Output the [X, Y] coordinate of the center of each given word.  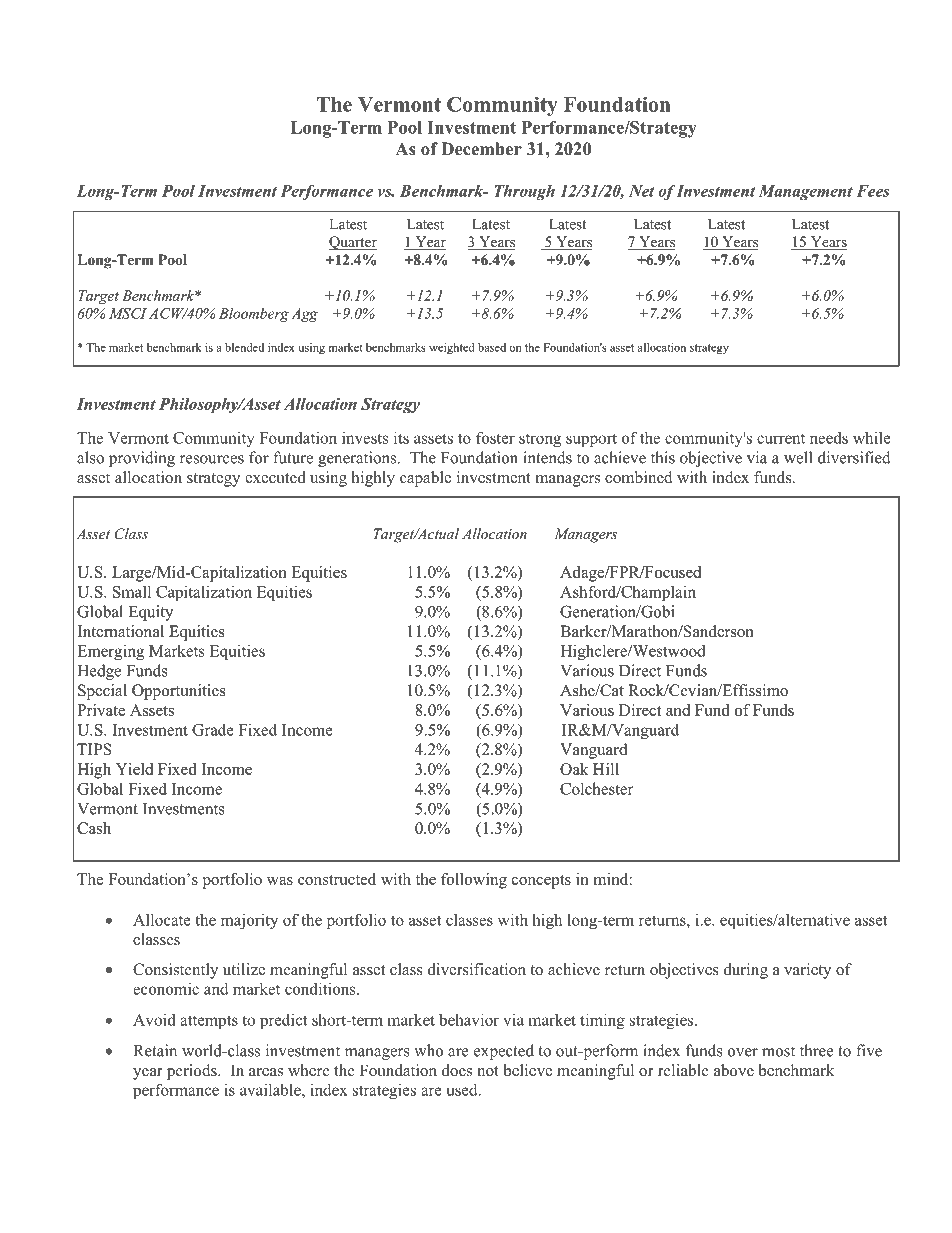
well [798, 457]
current [781, 439]
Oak [574, 769]
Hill [606, 769]
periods [193, 1072]
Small [132, 592]
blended [244, 347]
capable [425, 479]
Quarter [353, 243]
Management [806, 192]
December [481, 149]
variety [807, 971]
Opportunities [179, 692]
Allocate [162, 919]
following [474, 881]
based [492, 347]
